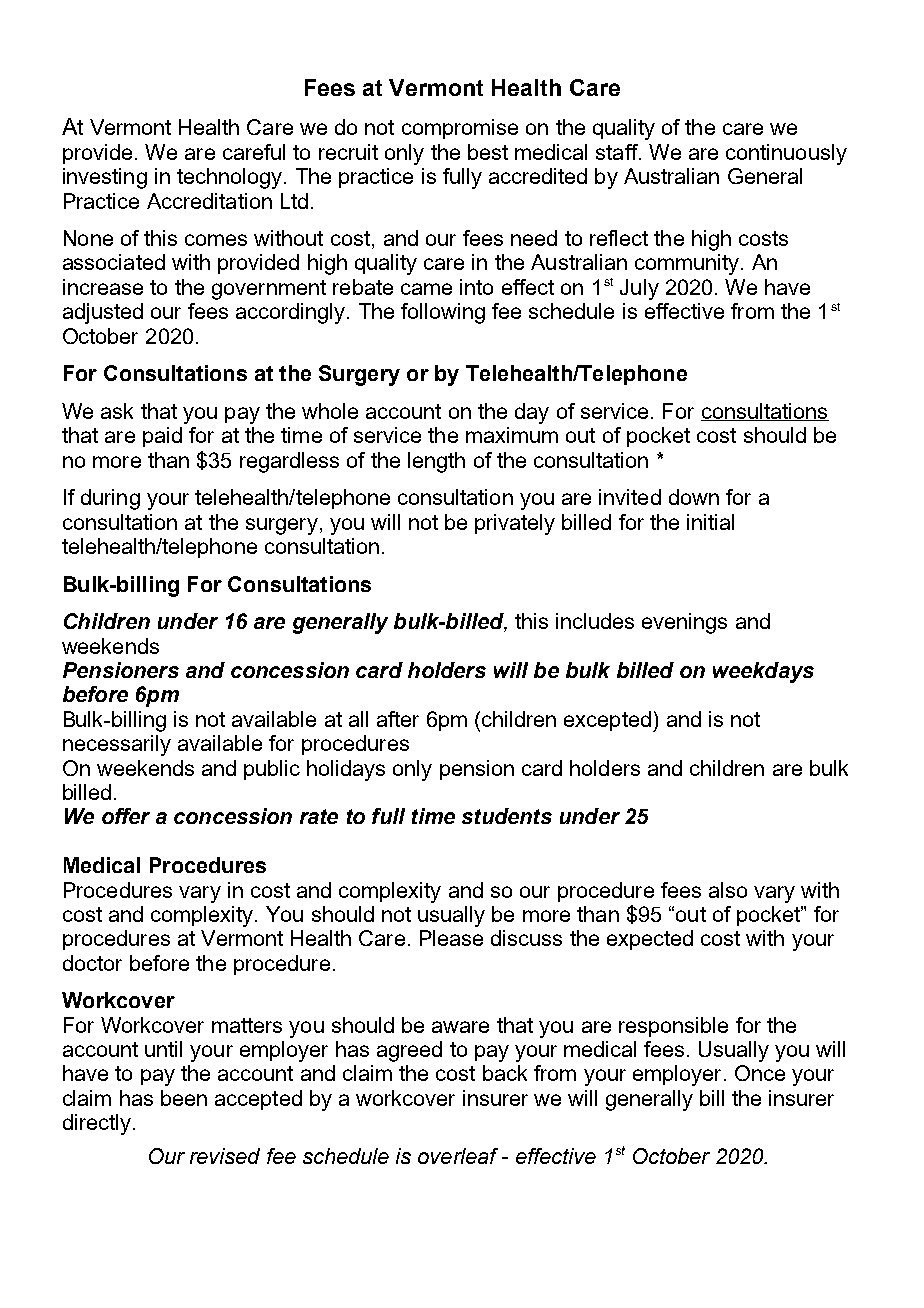  Describe the element at coordinates (184, 1098) in the screenshot. I see `been` at that location.
